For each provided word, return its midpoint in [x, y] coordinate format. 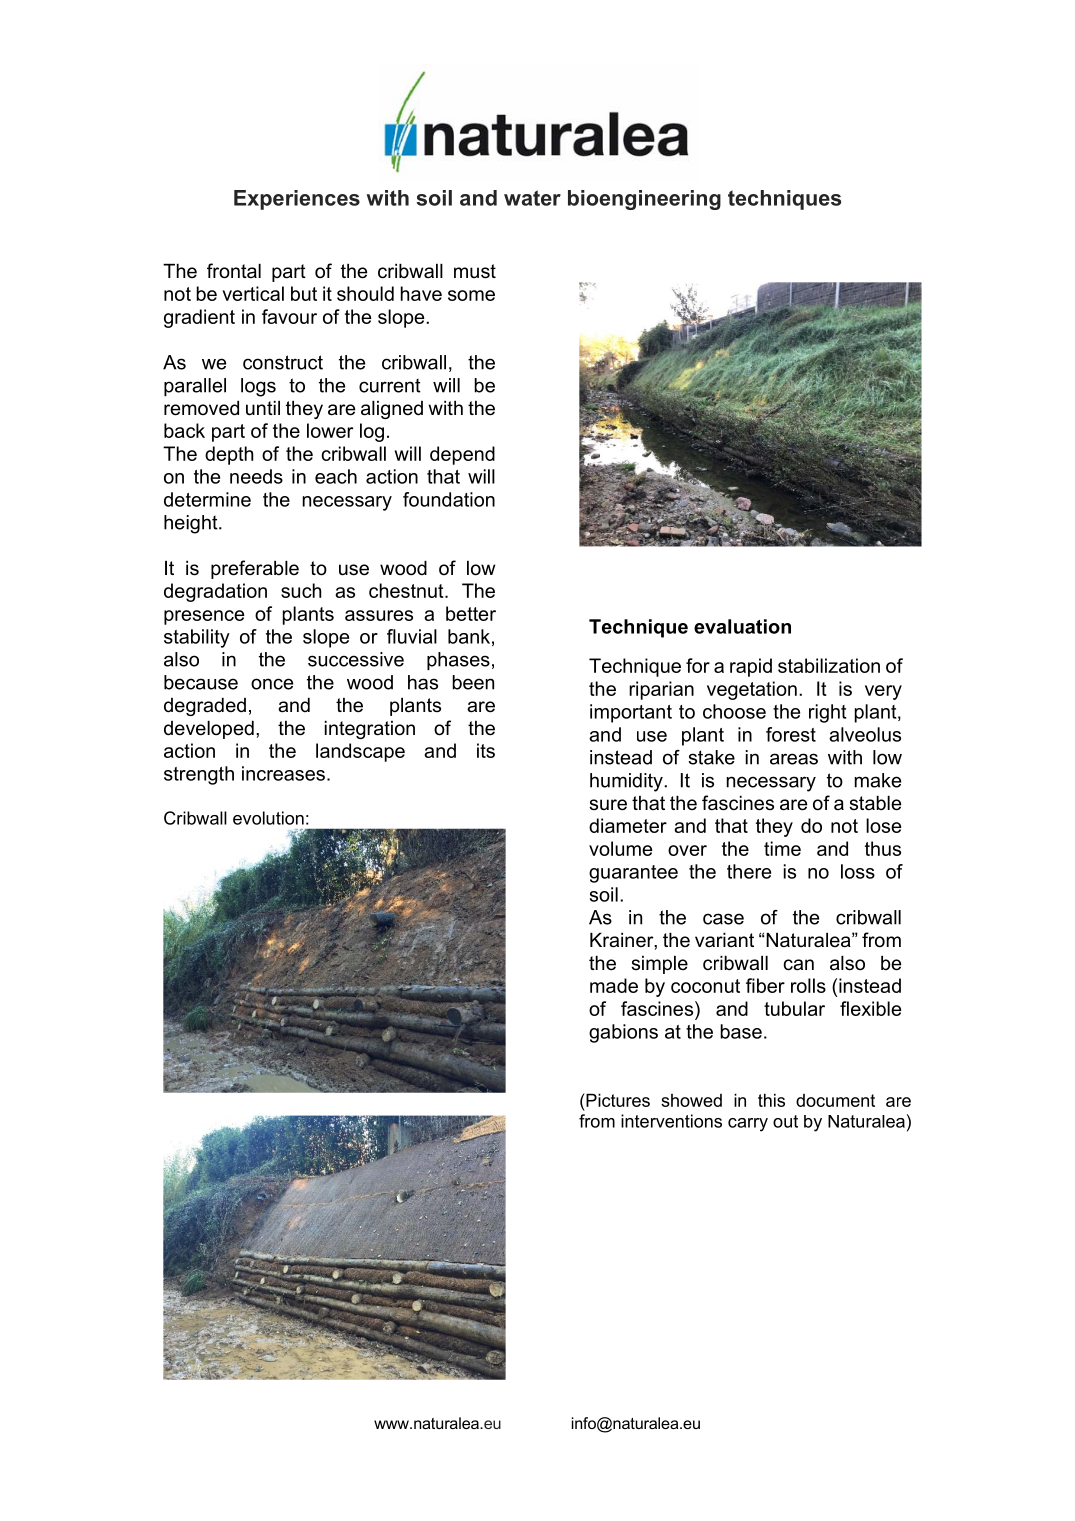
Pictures [617, 1100]
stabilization [829, 665]
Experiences [297, 200]
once [272, 684]
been [473, 682]
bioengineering [644, 200]
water [532, 198]
